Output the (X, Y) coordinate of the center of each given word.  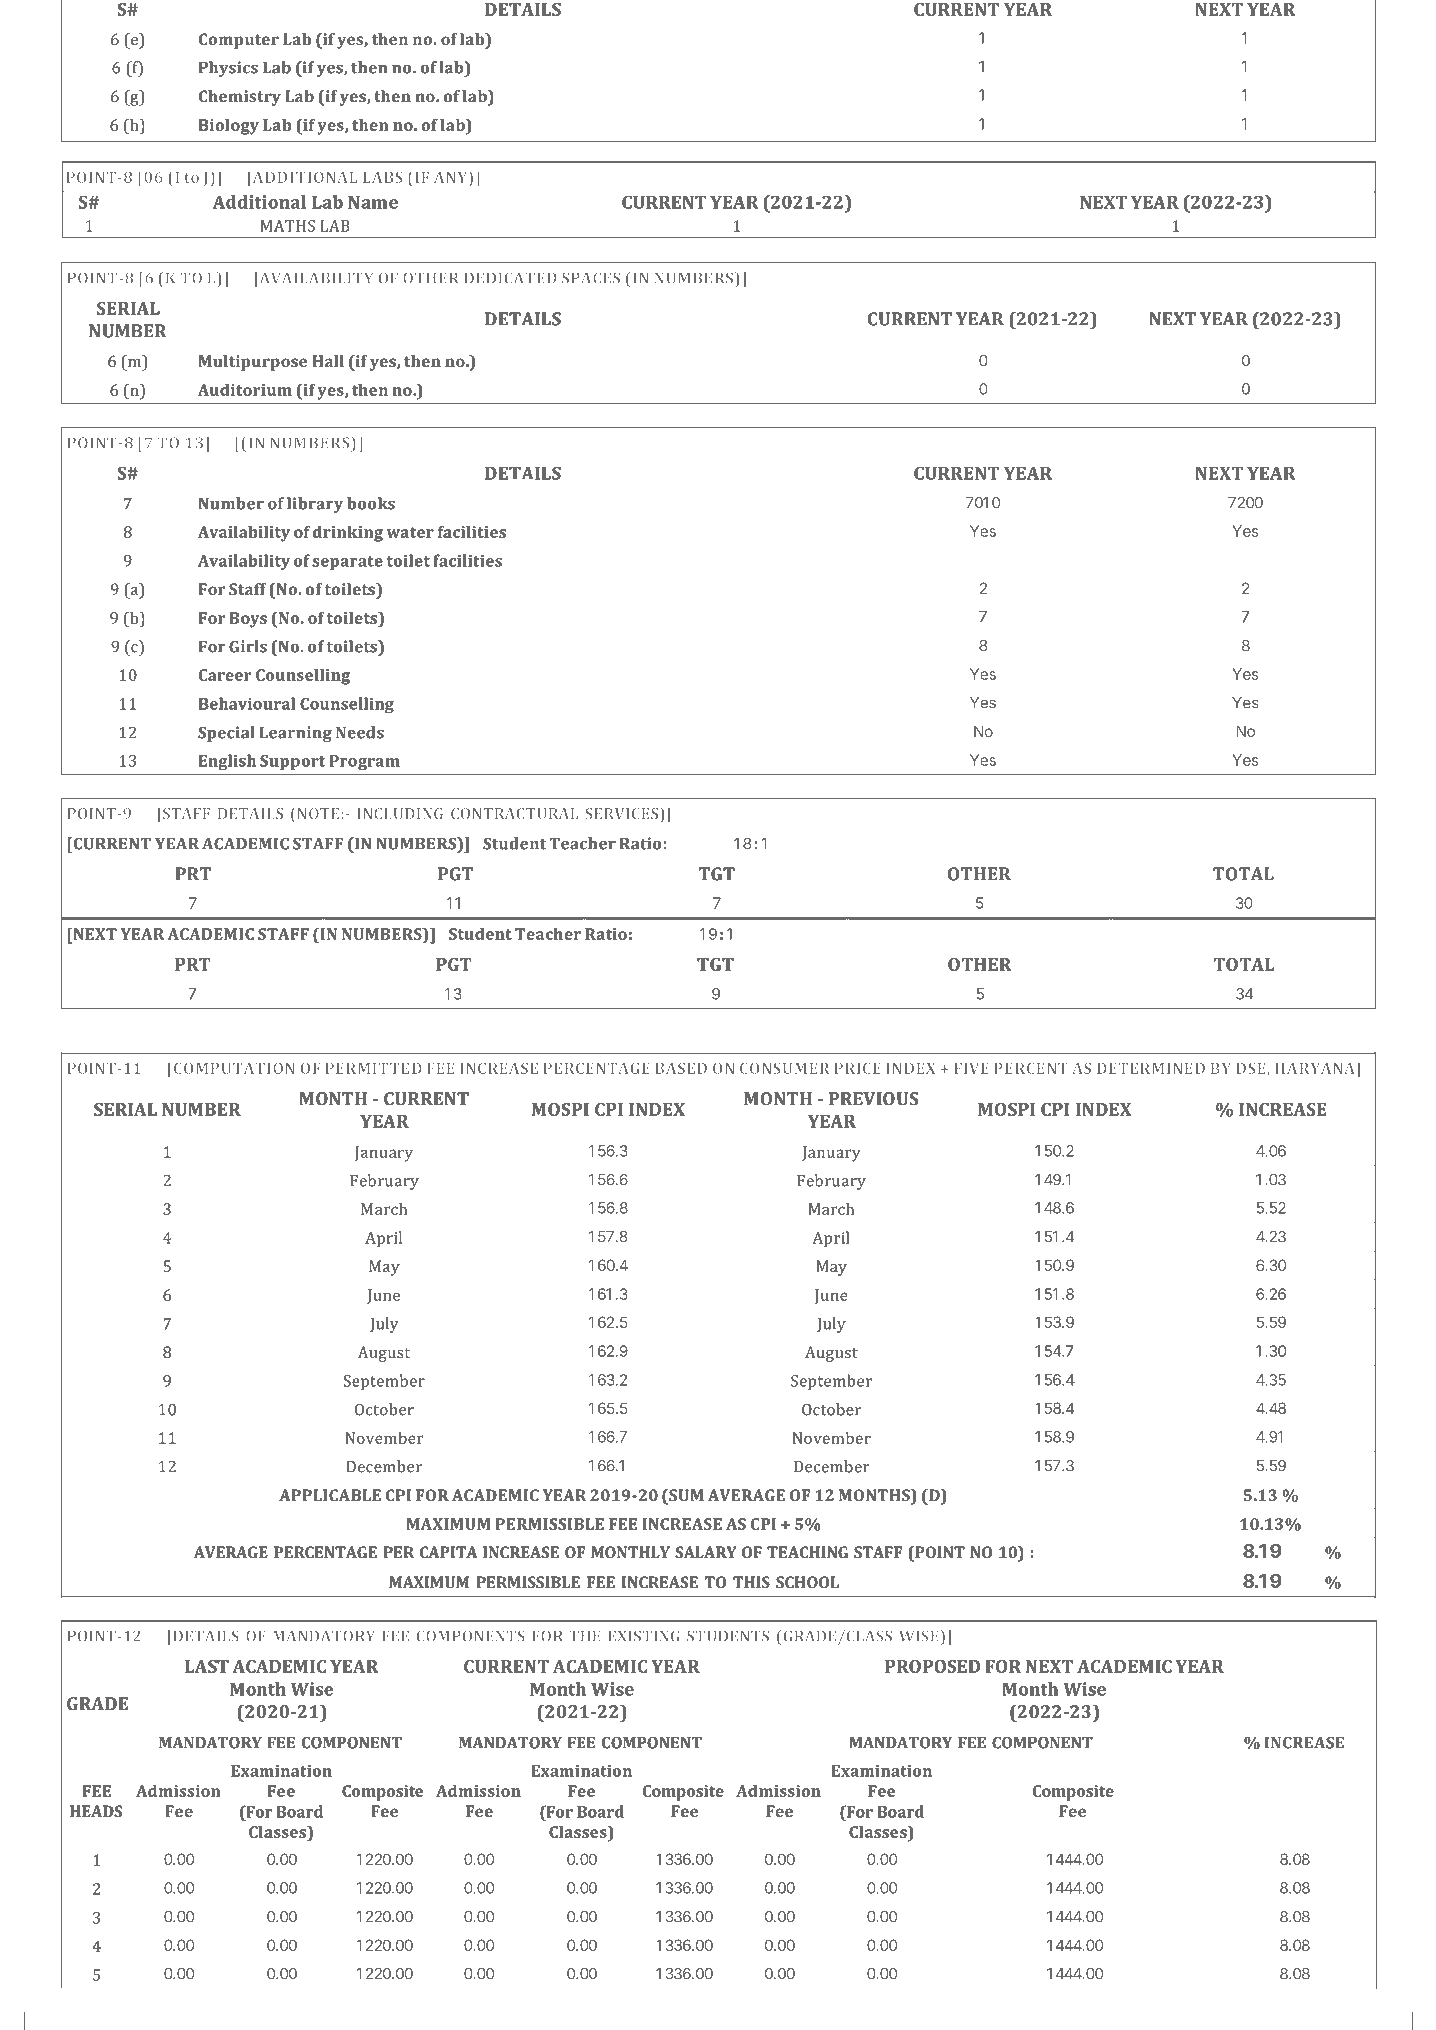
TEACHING (807, 1552)
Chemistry (240, 98)
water (410, 532)
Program (364, 762)
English (227, 762)
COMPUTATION (233, 1068)
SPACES (591, 278)
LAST (207, 1666)
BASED (681, 1068)
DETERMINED (1151, 1068)
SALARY (706, 1552)
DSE (1252, 1069)
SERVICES (621, 813)
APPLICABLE (330, 1495)
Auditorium (245, 390)
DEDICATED (510, 278)
